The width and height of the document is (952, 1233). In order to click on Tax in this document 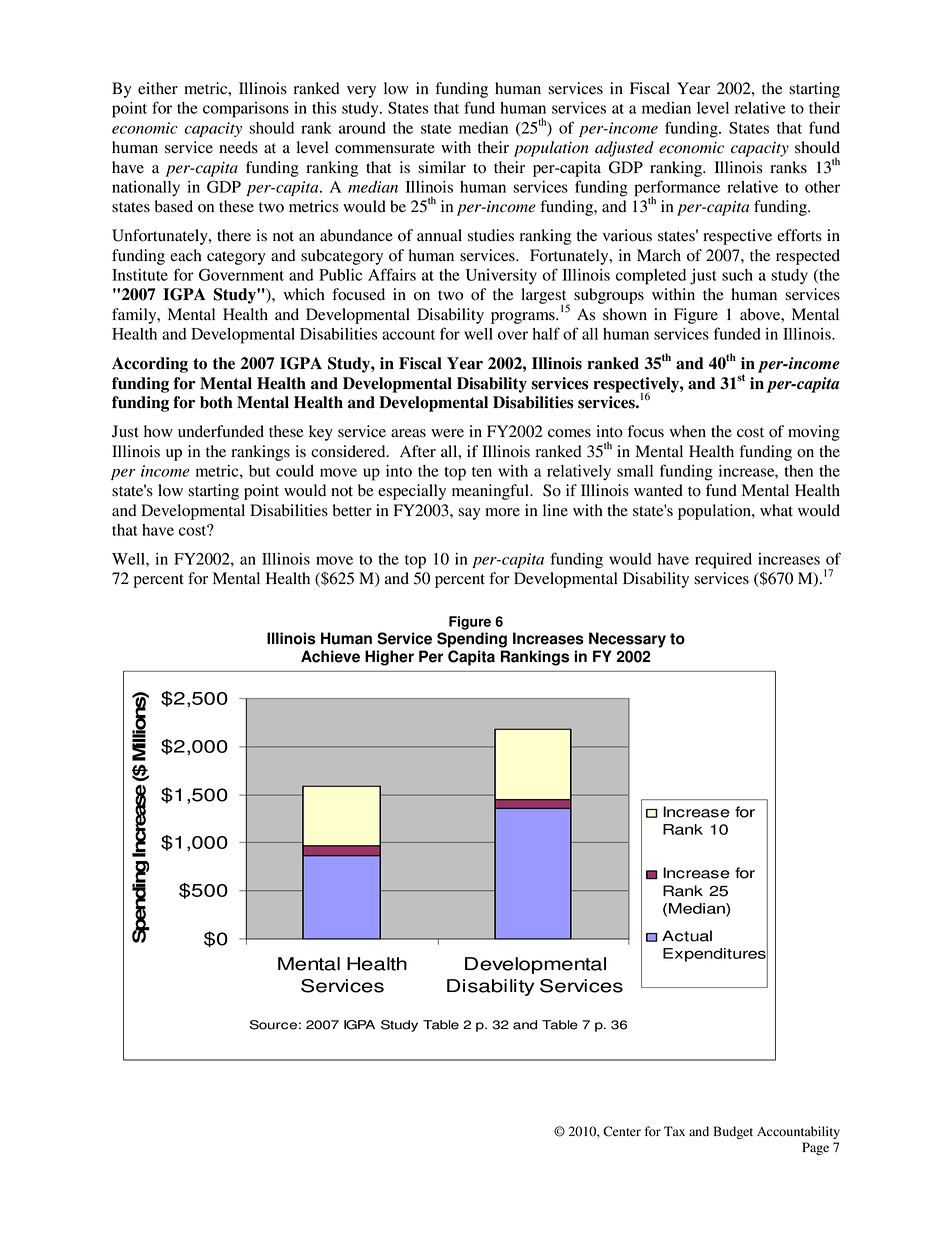, I will do `click(674, 1131)`.
